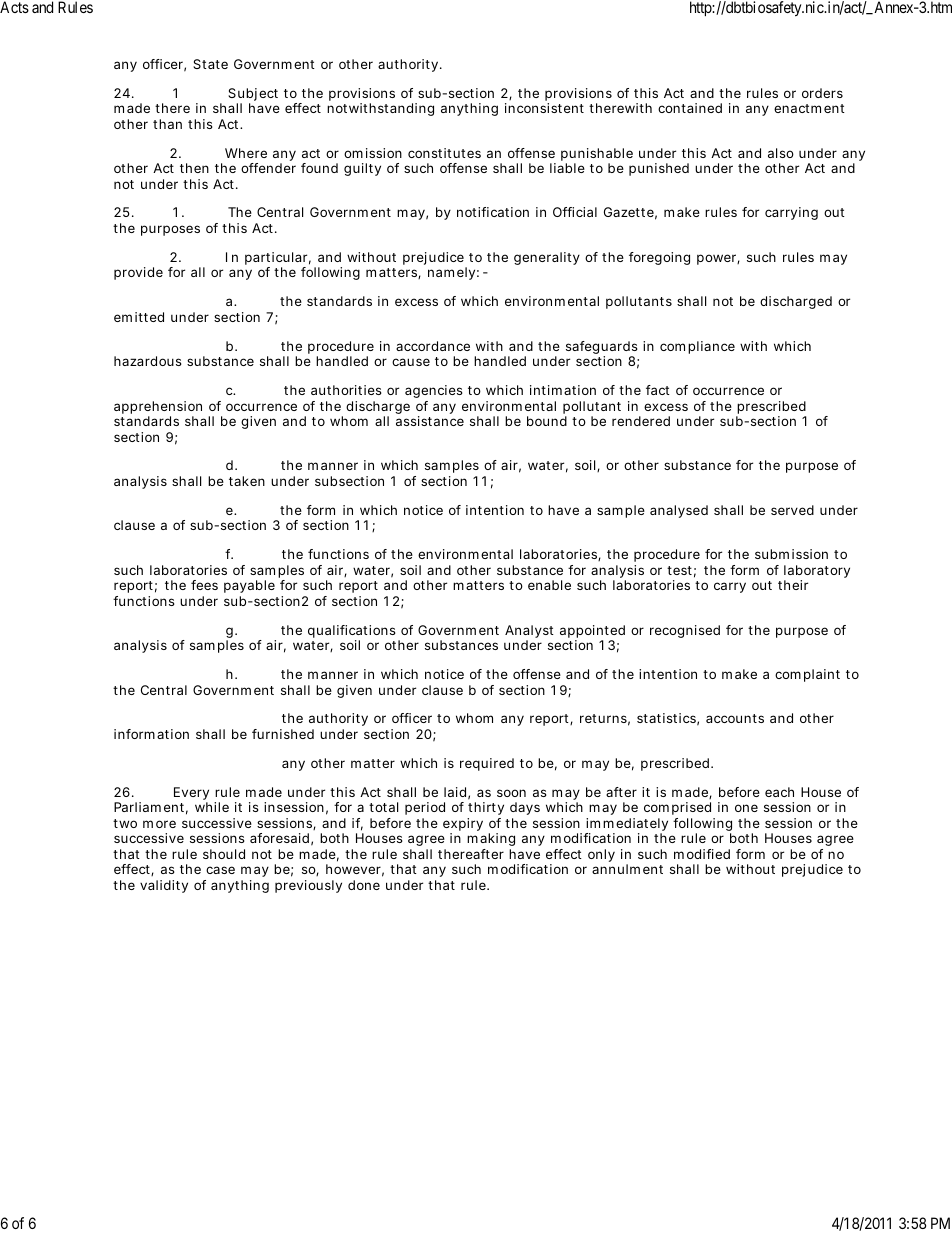  What do you see at coordinates (493, 212) in the screenshot?
I see `notification` at bounding box center [493, 212].
